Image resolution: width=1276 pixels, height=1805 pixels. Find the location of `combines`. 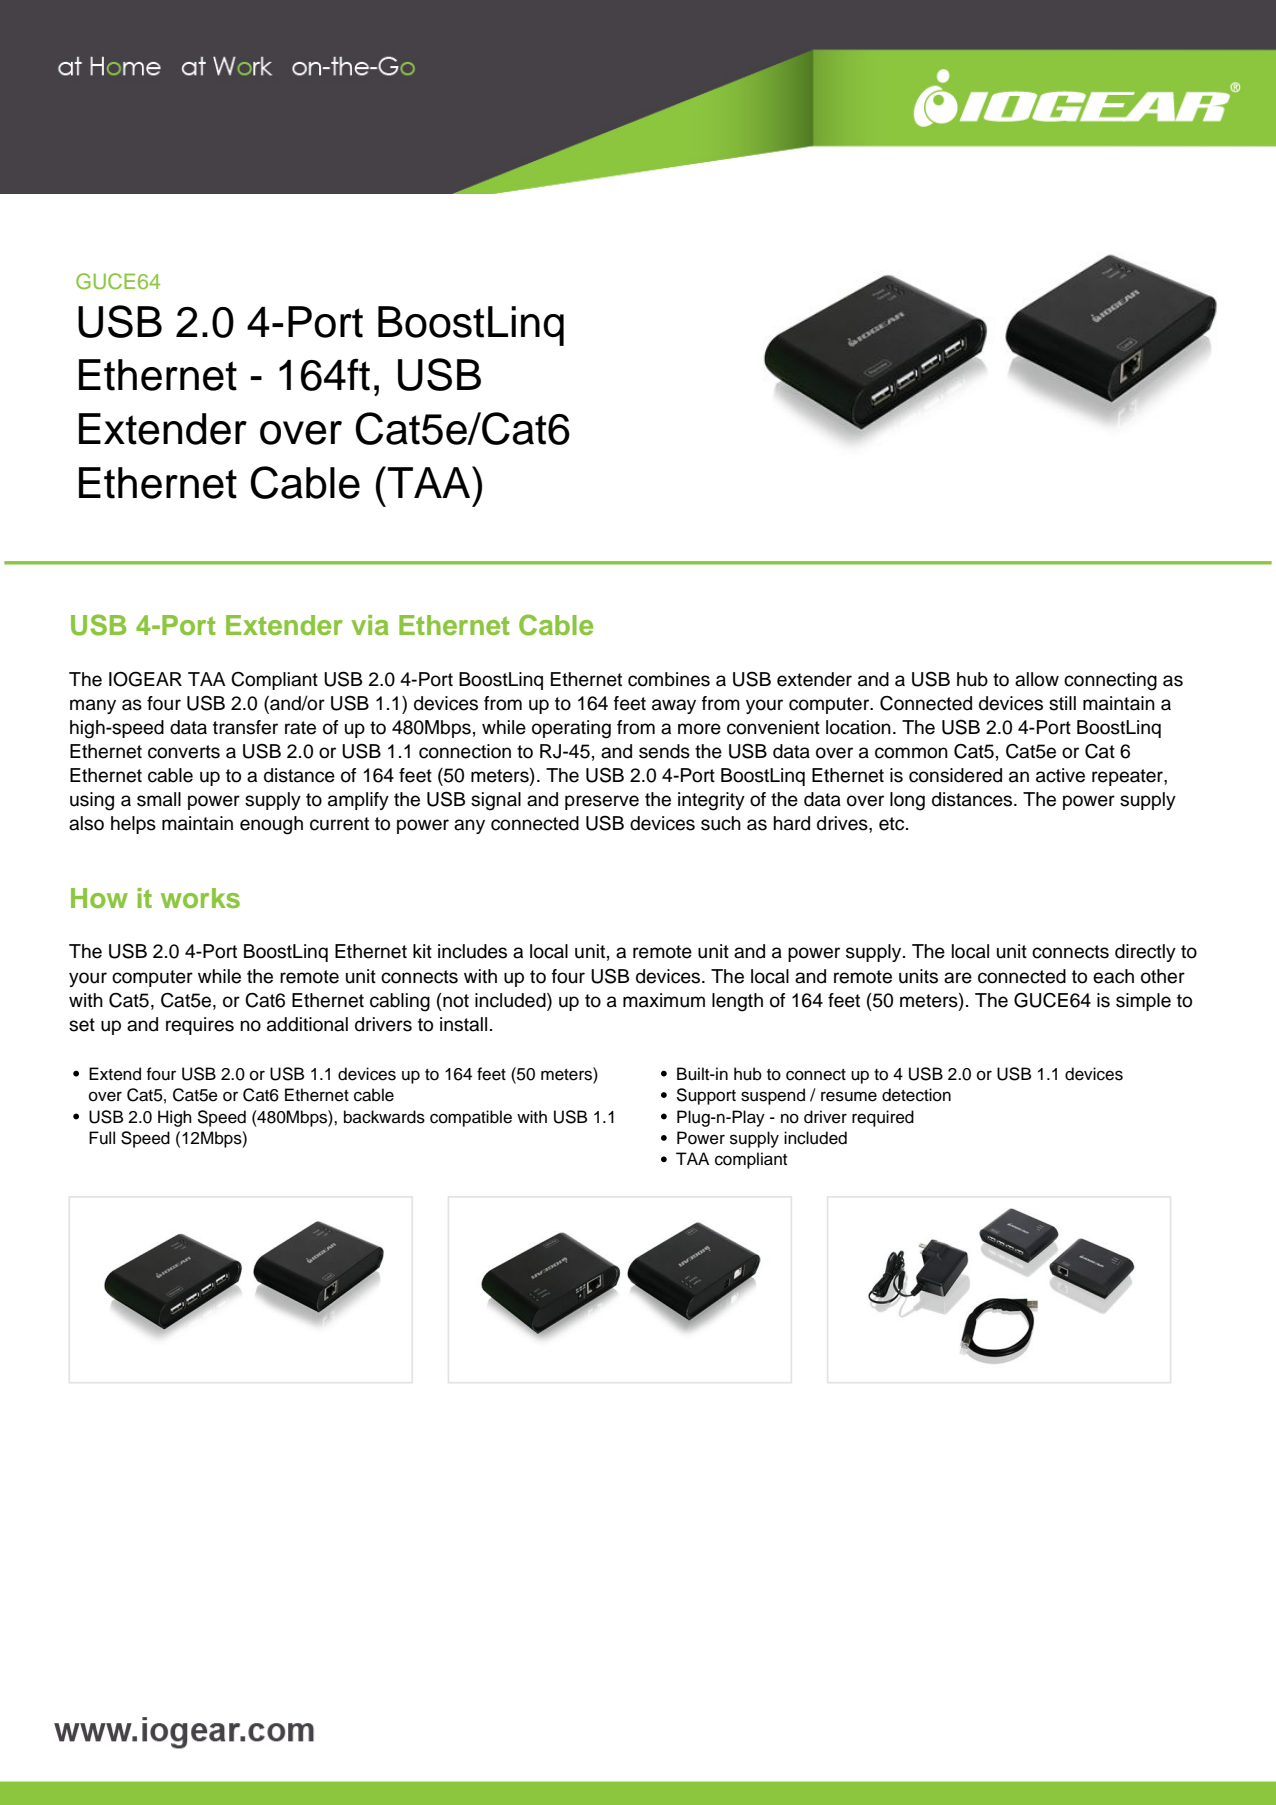

combines is located at coordinates (669, 679).
